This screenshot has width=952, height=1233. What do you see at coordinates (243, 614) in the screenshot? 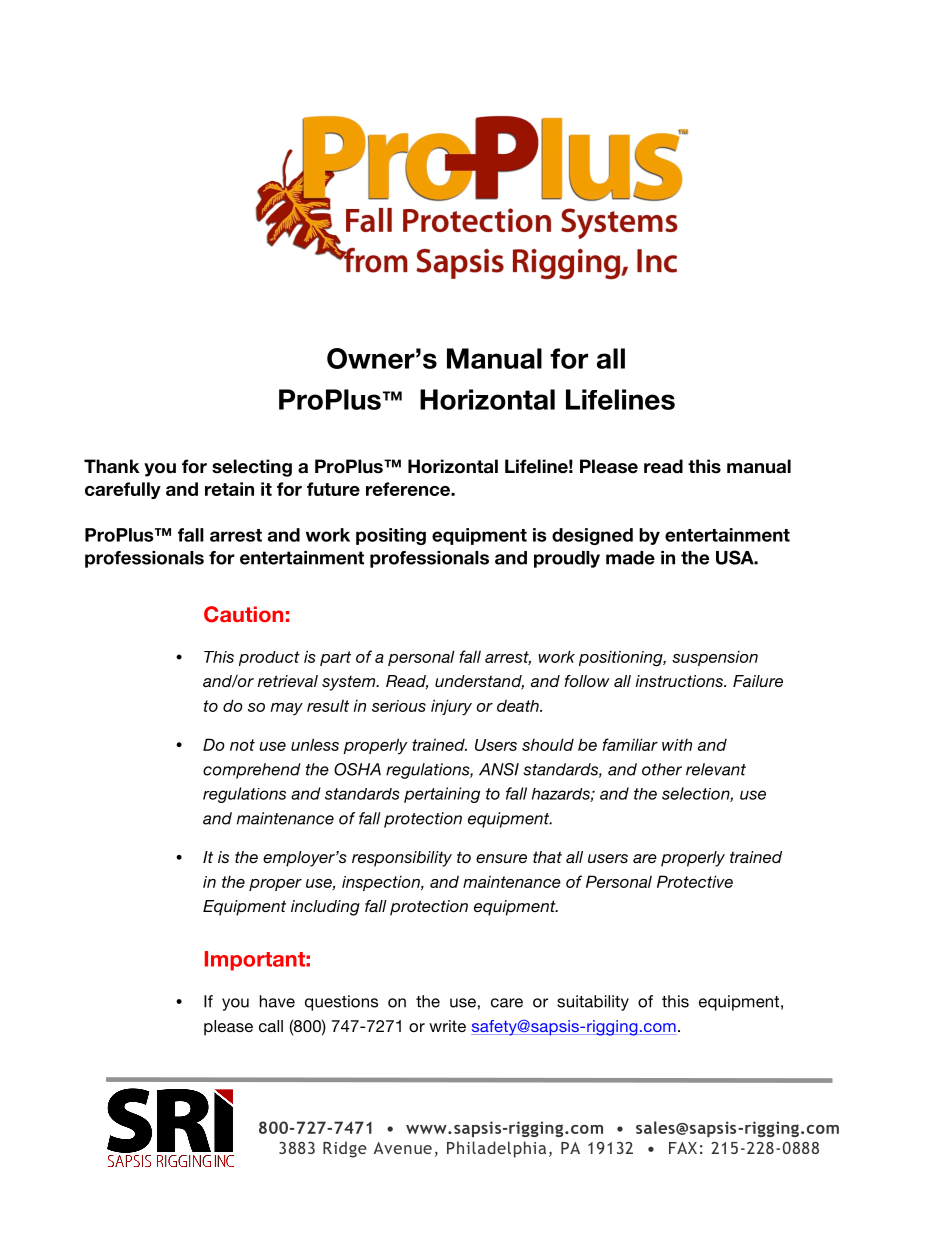
I see `Caution` at bounding box center [243, 614].
